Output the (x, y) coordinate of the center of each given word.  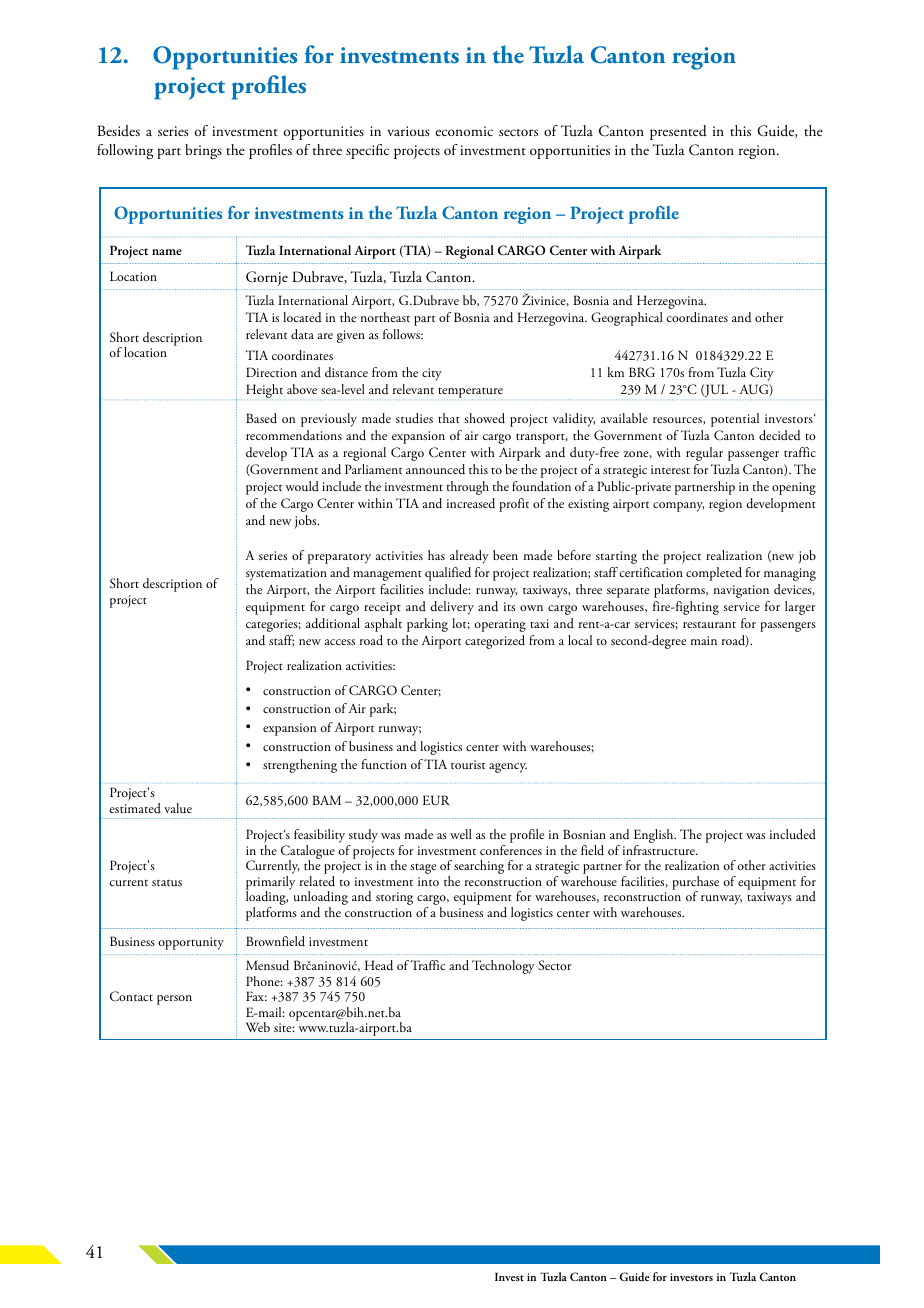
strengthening (300, 766)
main (704, 640)
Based (261, 418)
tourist (468, 764)
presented (678, 132)
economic (464, 131)
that (449, 418)
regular (704, 454)
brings (203, 151)
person (174, 1000)
